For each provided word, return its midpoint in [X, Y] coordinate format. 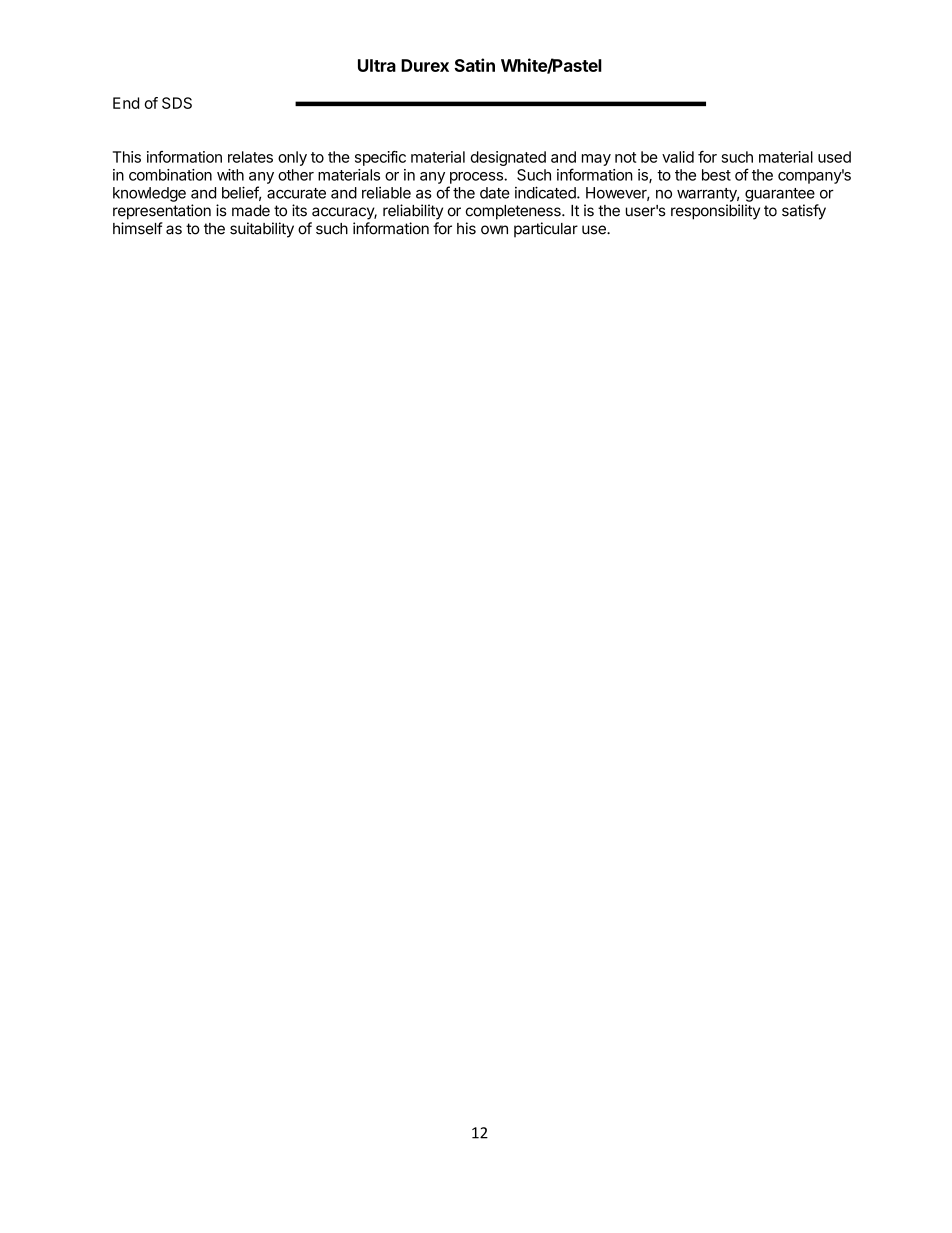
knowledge [149, 194]
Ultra [377, 65]
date [495, 193]
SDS [177, 103]
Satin [474, 65]
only [292, 158]
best [716, 175]
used [834, 157]
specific [380, 158]
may [596, 160]
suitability [262, 230]
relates [250, 157]
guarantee [780, 195]
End [126, 103]
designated [508, 158]
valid [678, 157]
